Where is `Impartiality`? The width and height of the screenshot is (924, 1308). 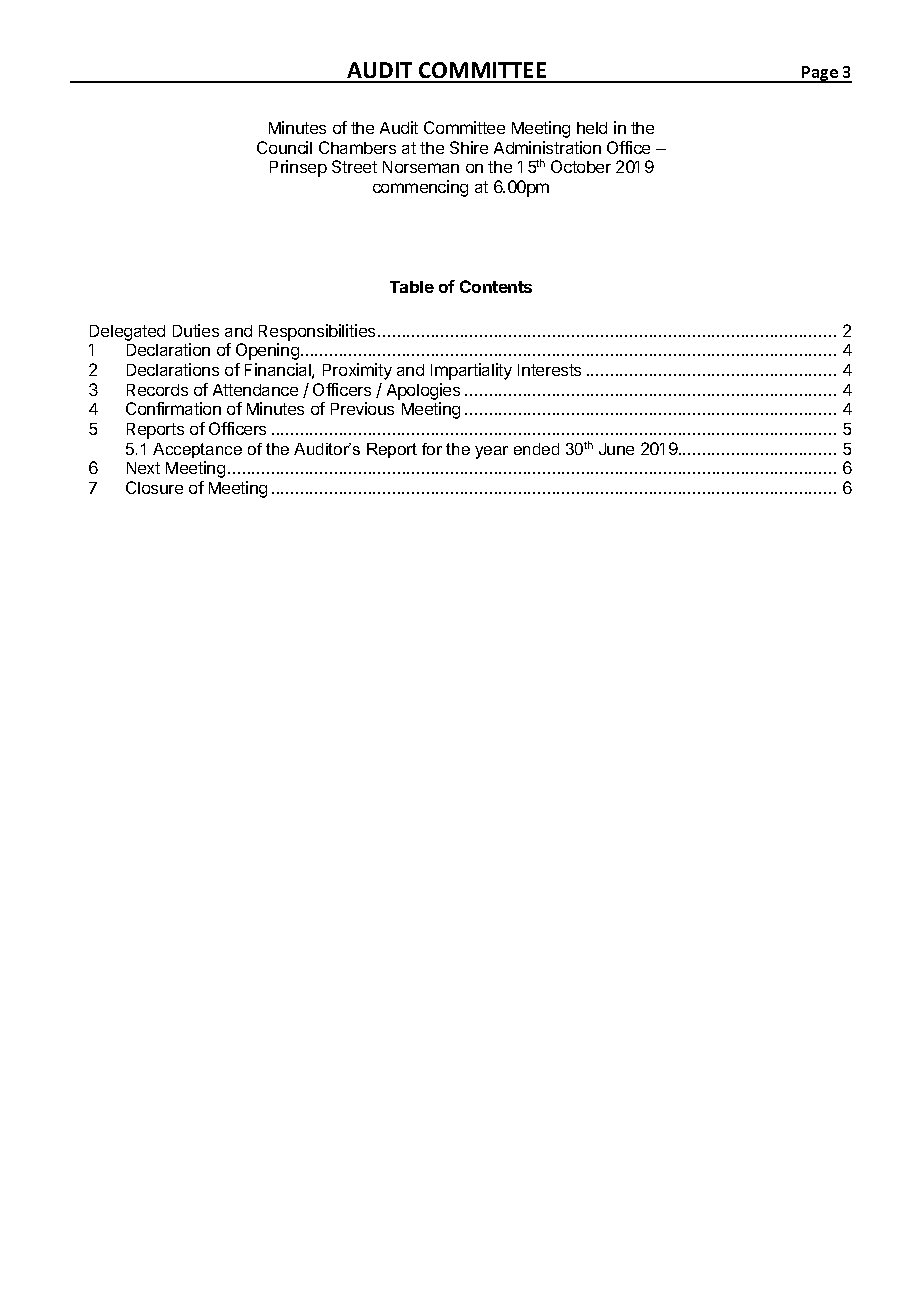
Impartiality is located at coordinates (471, 371).
